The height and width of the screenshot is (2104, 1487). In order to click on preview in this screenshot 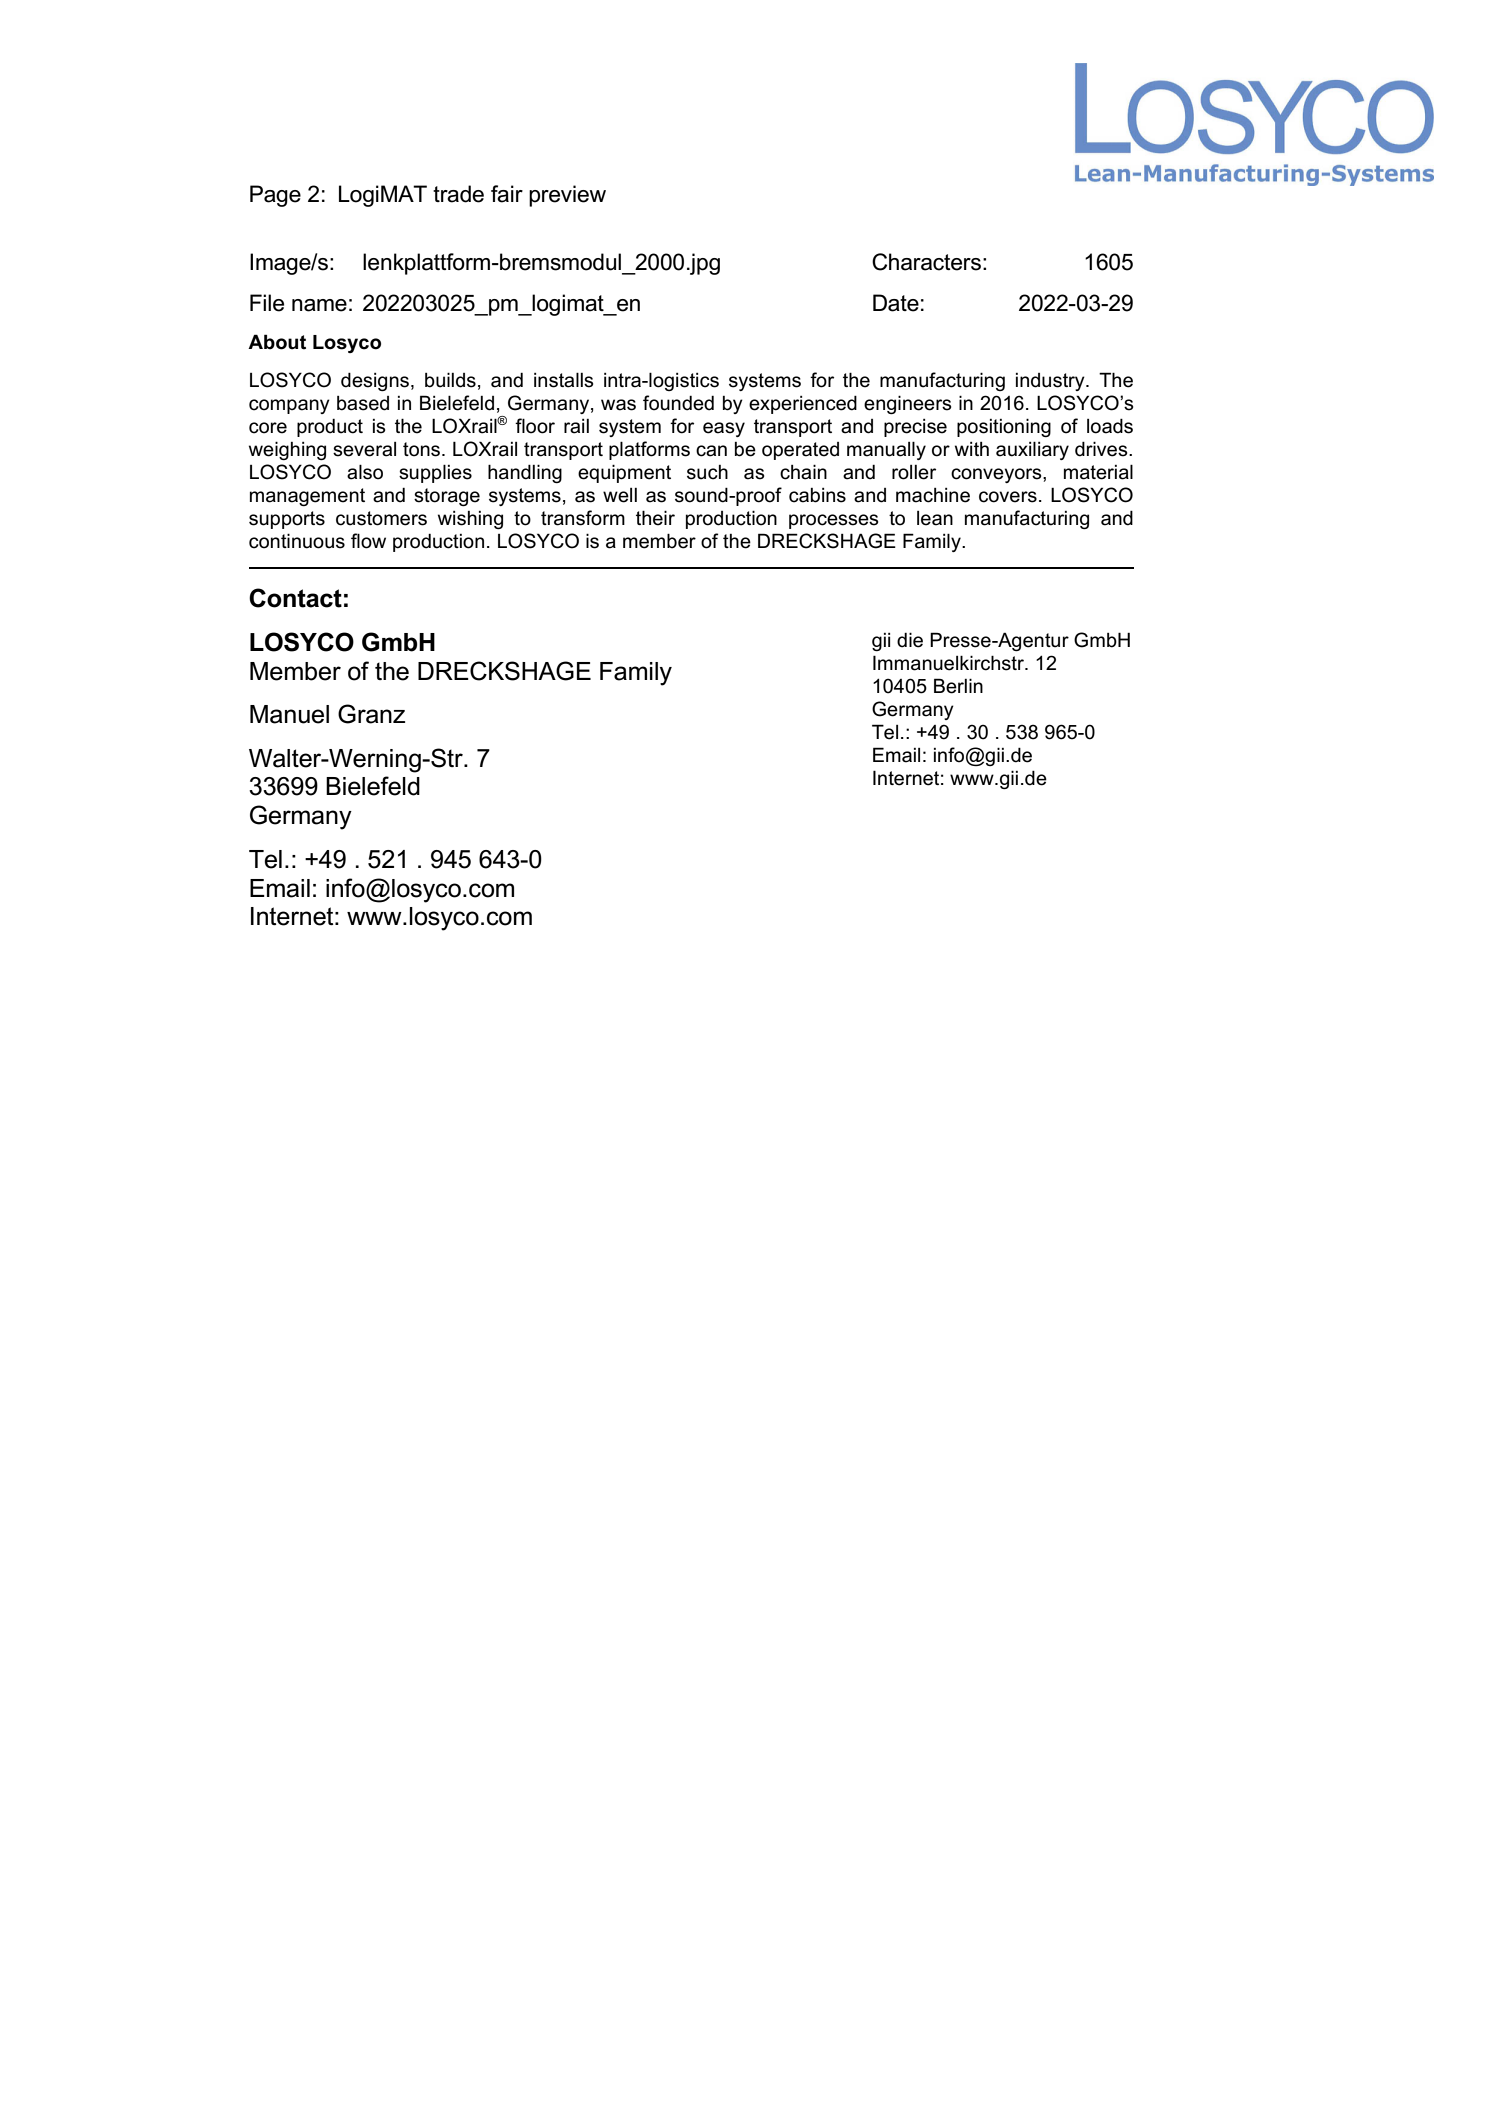, I will do `click(567, 196)`.
